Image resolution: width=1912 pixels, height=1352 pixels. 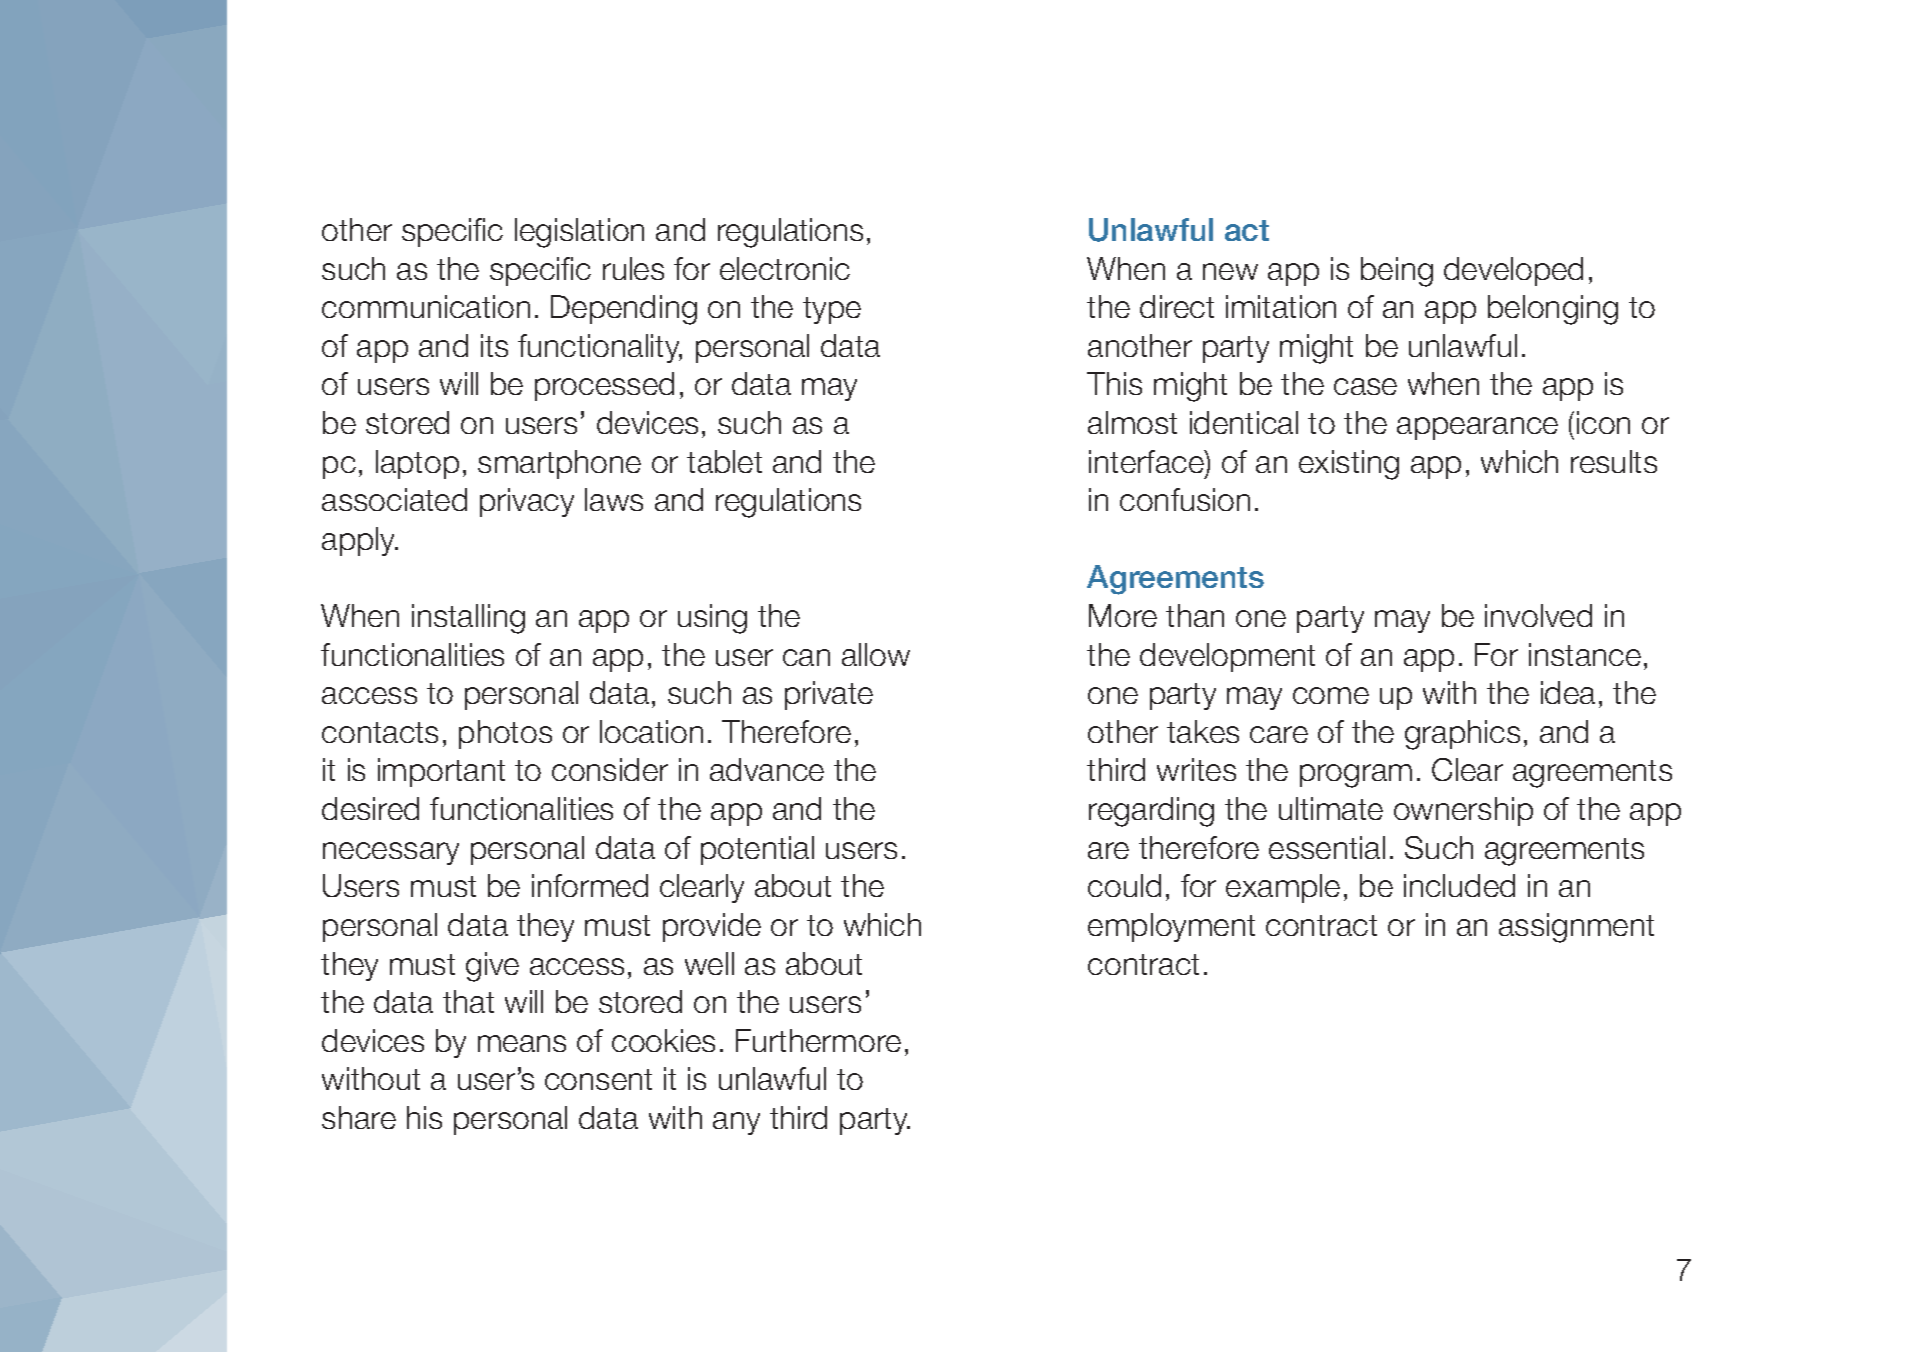 I want to click on consent, so click(x=598, y=1079).
